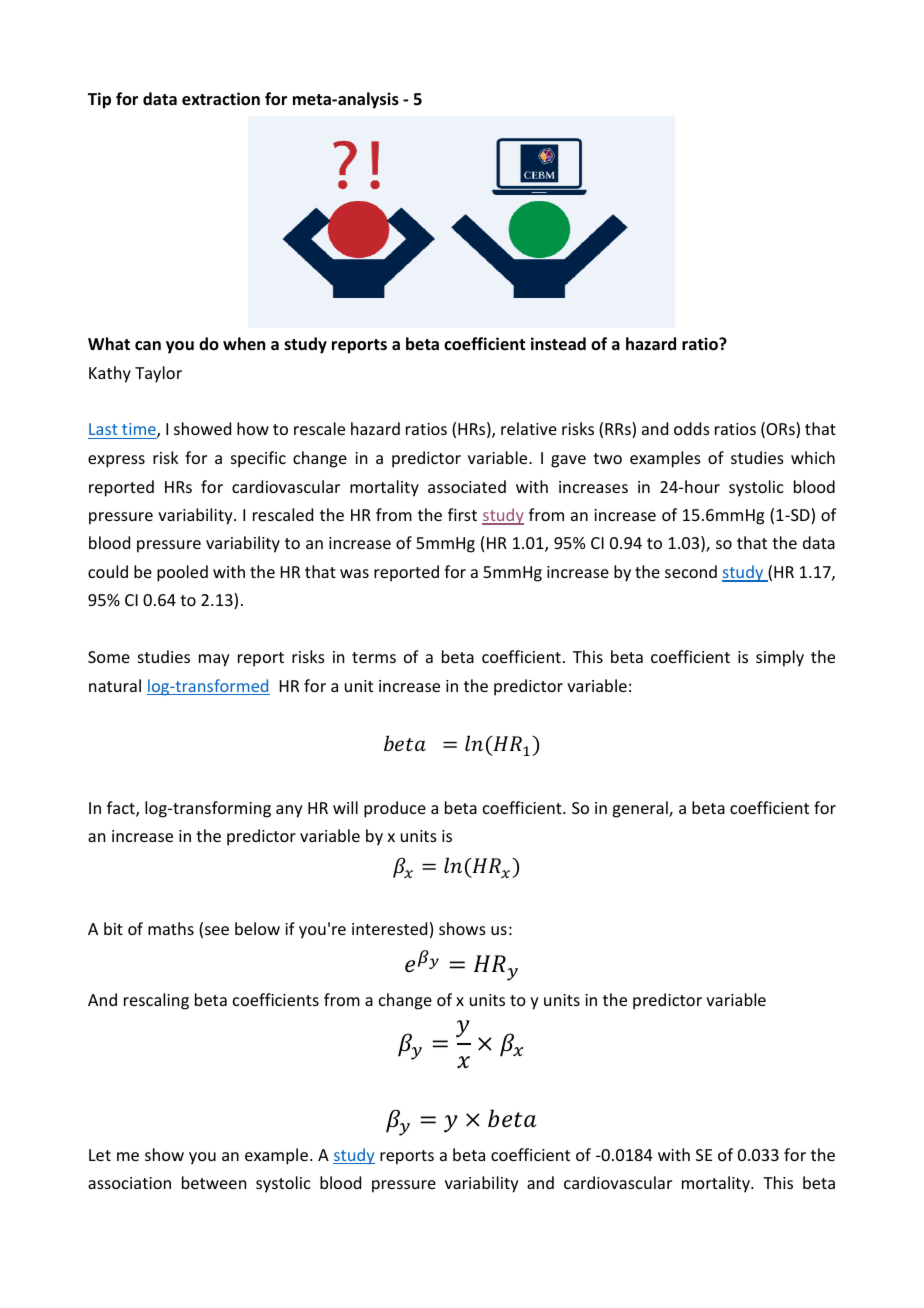 This screenshot has width=924, height=1308. I want to click on fact, so click(122, 809).
